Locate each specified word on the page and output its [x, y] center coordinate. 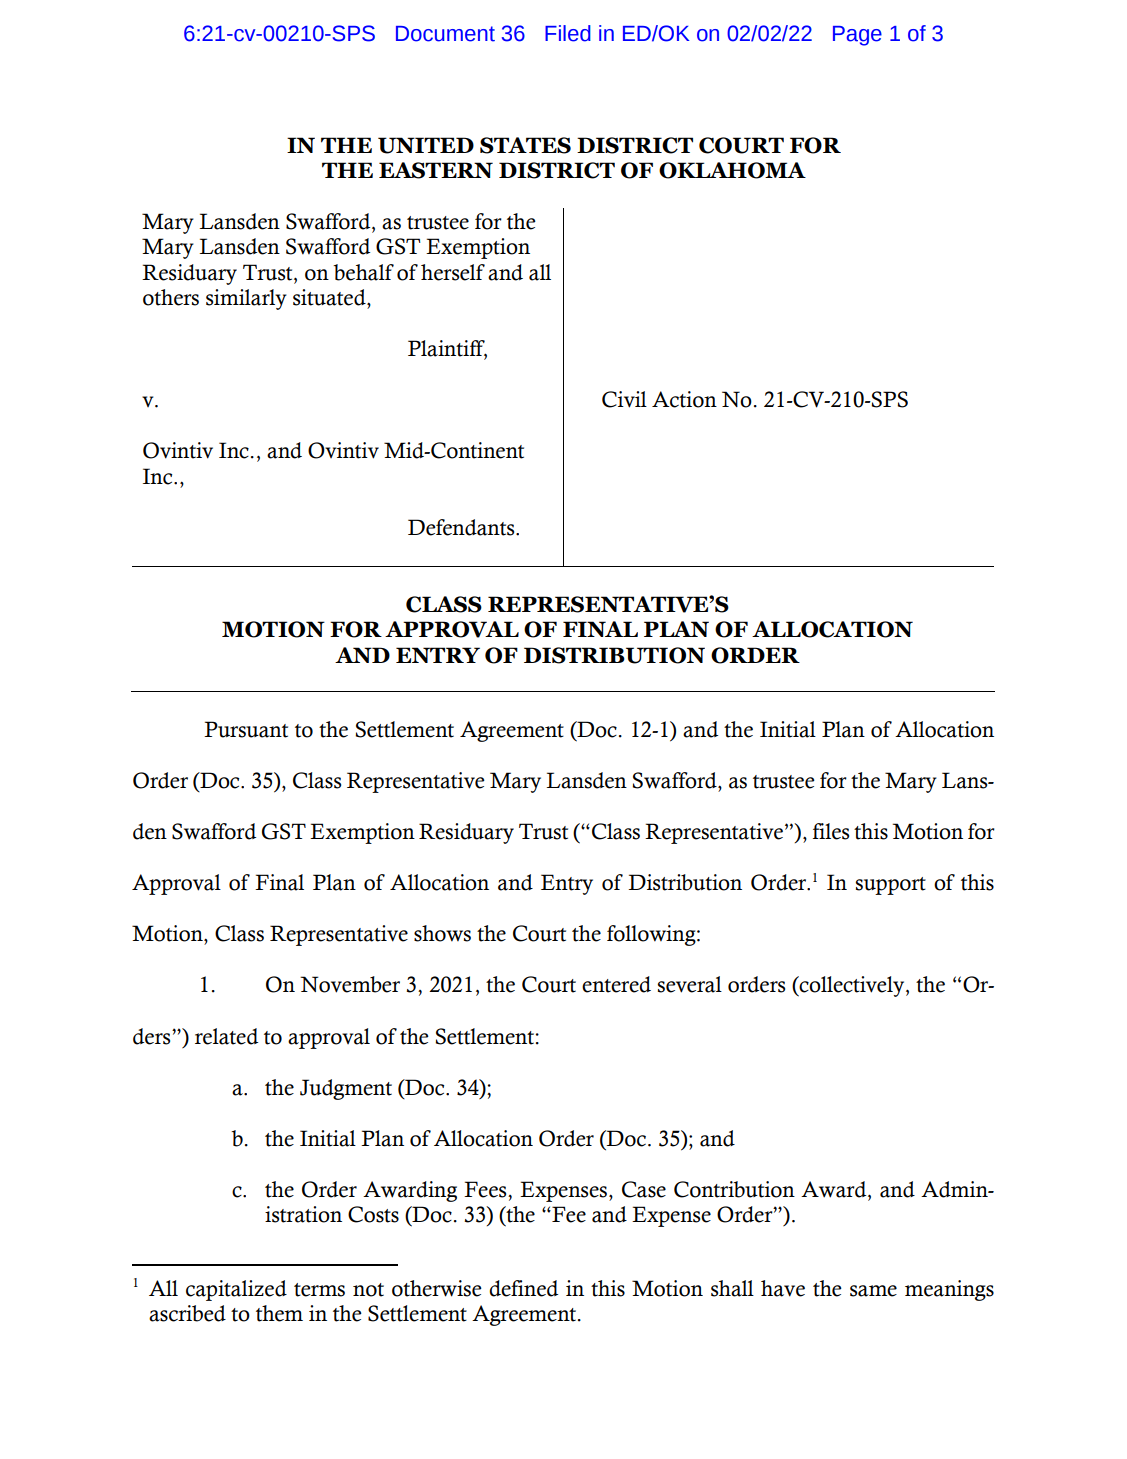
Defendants [462, 527]
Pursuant [246, 729]
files [831, 831]
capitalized [236, 1290]
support [891, 886]
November [350, 984]
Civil [624, 399]
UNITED [426, 145]
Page [857, 36]
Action [684, 399]
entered [616, 984]
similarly [246, 299]
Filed [568, 33]
